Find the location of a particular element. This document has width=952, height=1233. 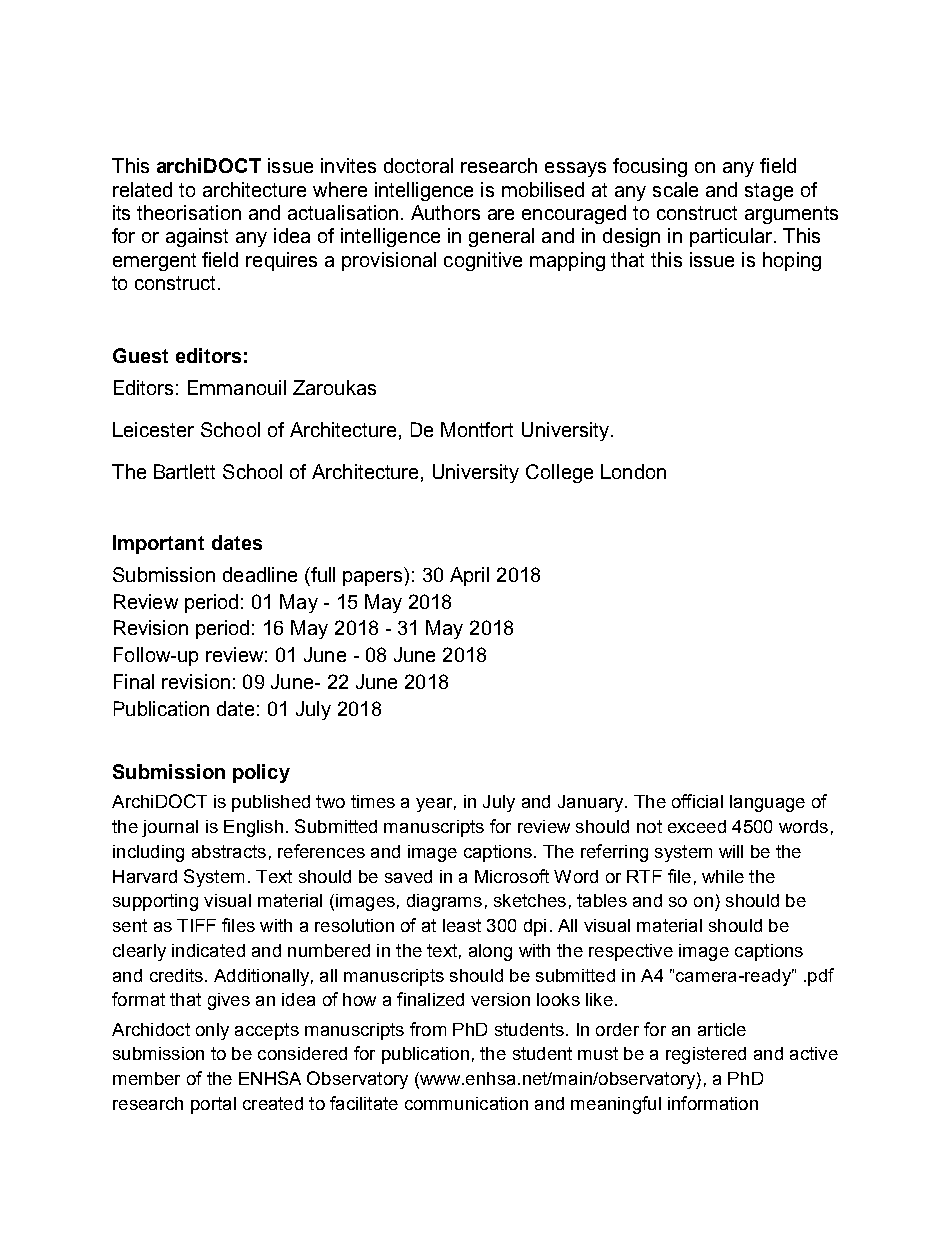

TIFF is located at coordinates (196, 925).
